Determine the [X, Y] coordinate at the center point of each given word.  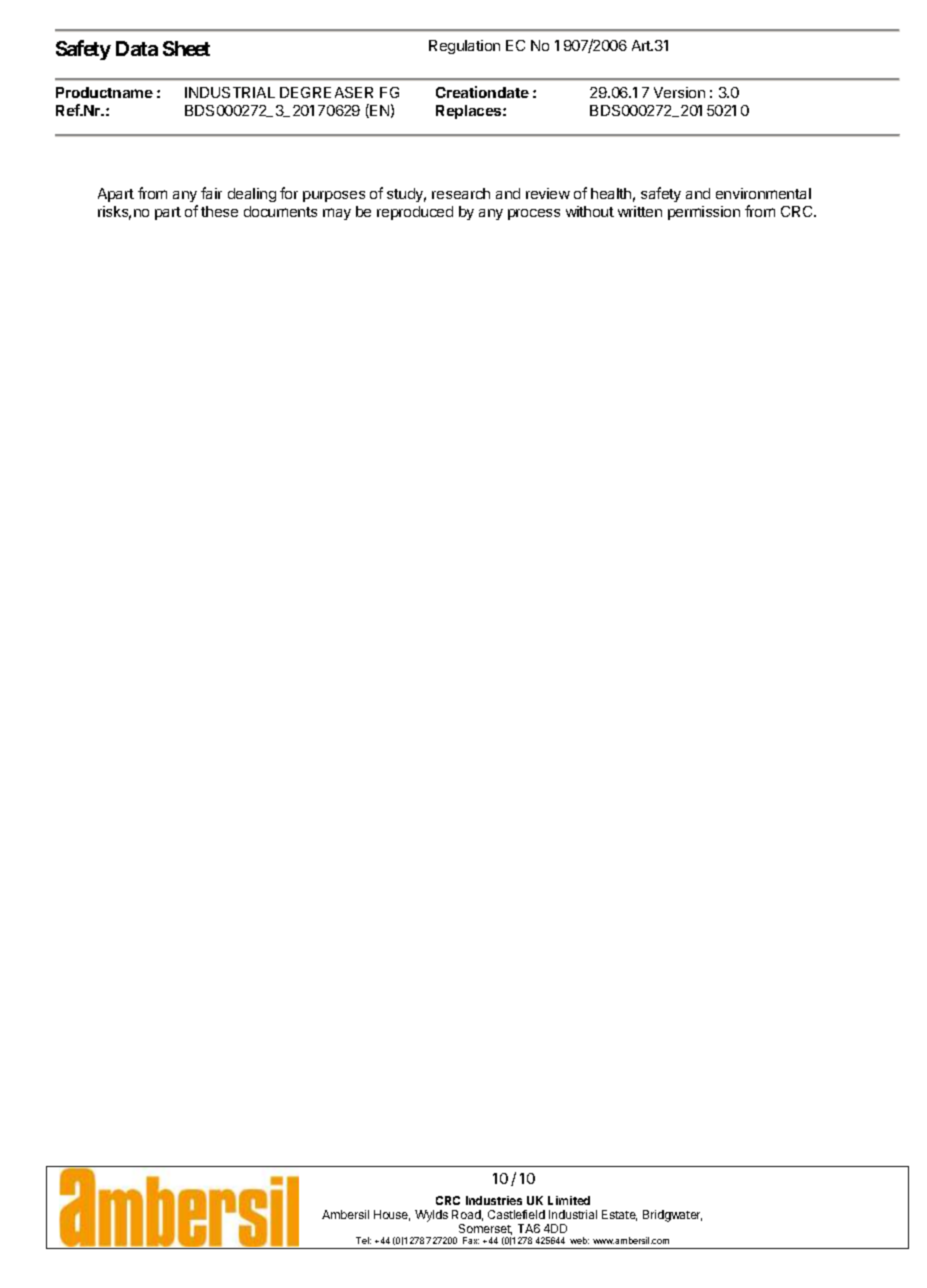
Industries [494, 1200]
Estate [619, 1215]
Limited [569, 1200]
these [219, 211]
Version [679, 92]
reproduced [415, 213]
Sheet [186, 48]
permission [704, 213]
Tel [363, 1240]
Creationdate [482, 92]
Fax [471, 1240]
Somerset [485, 1229]
